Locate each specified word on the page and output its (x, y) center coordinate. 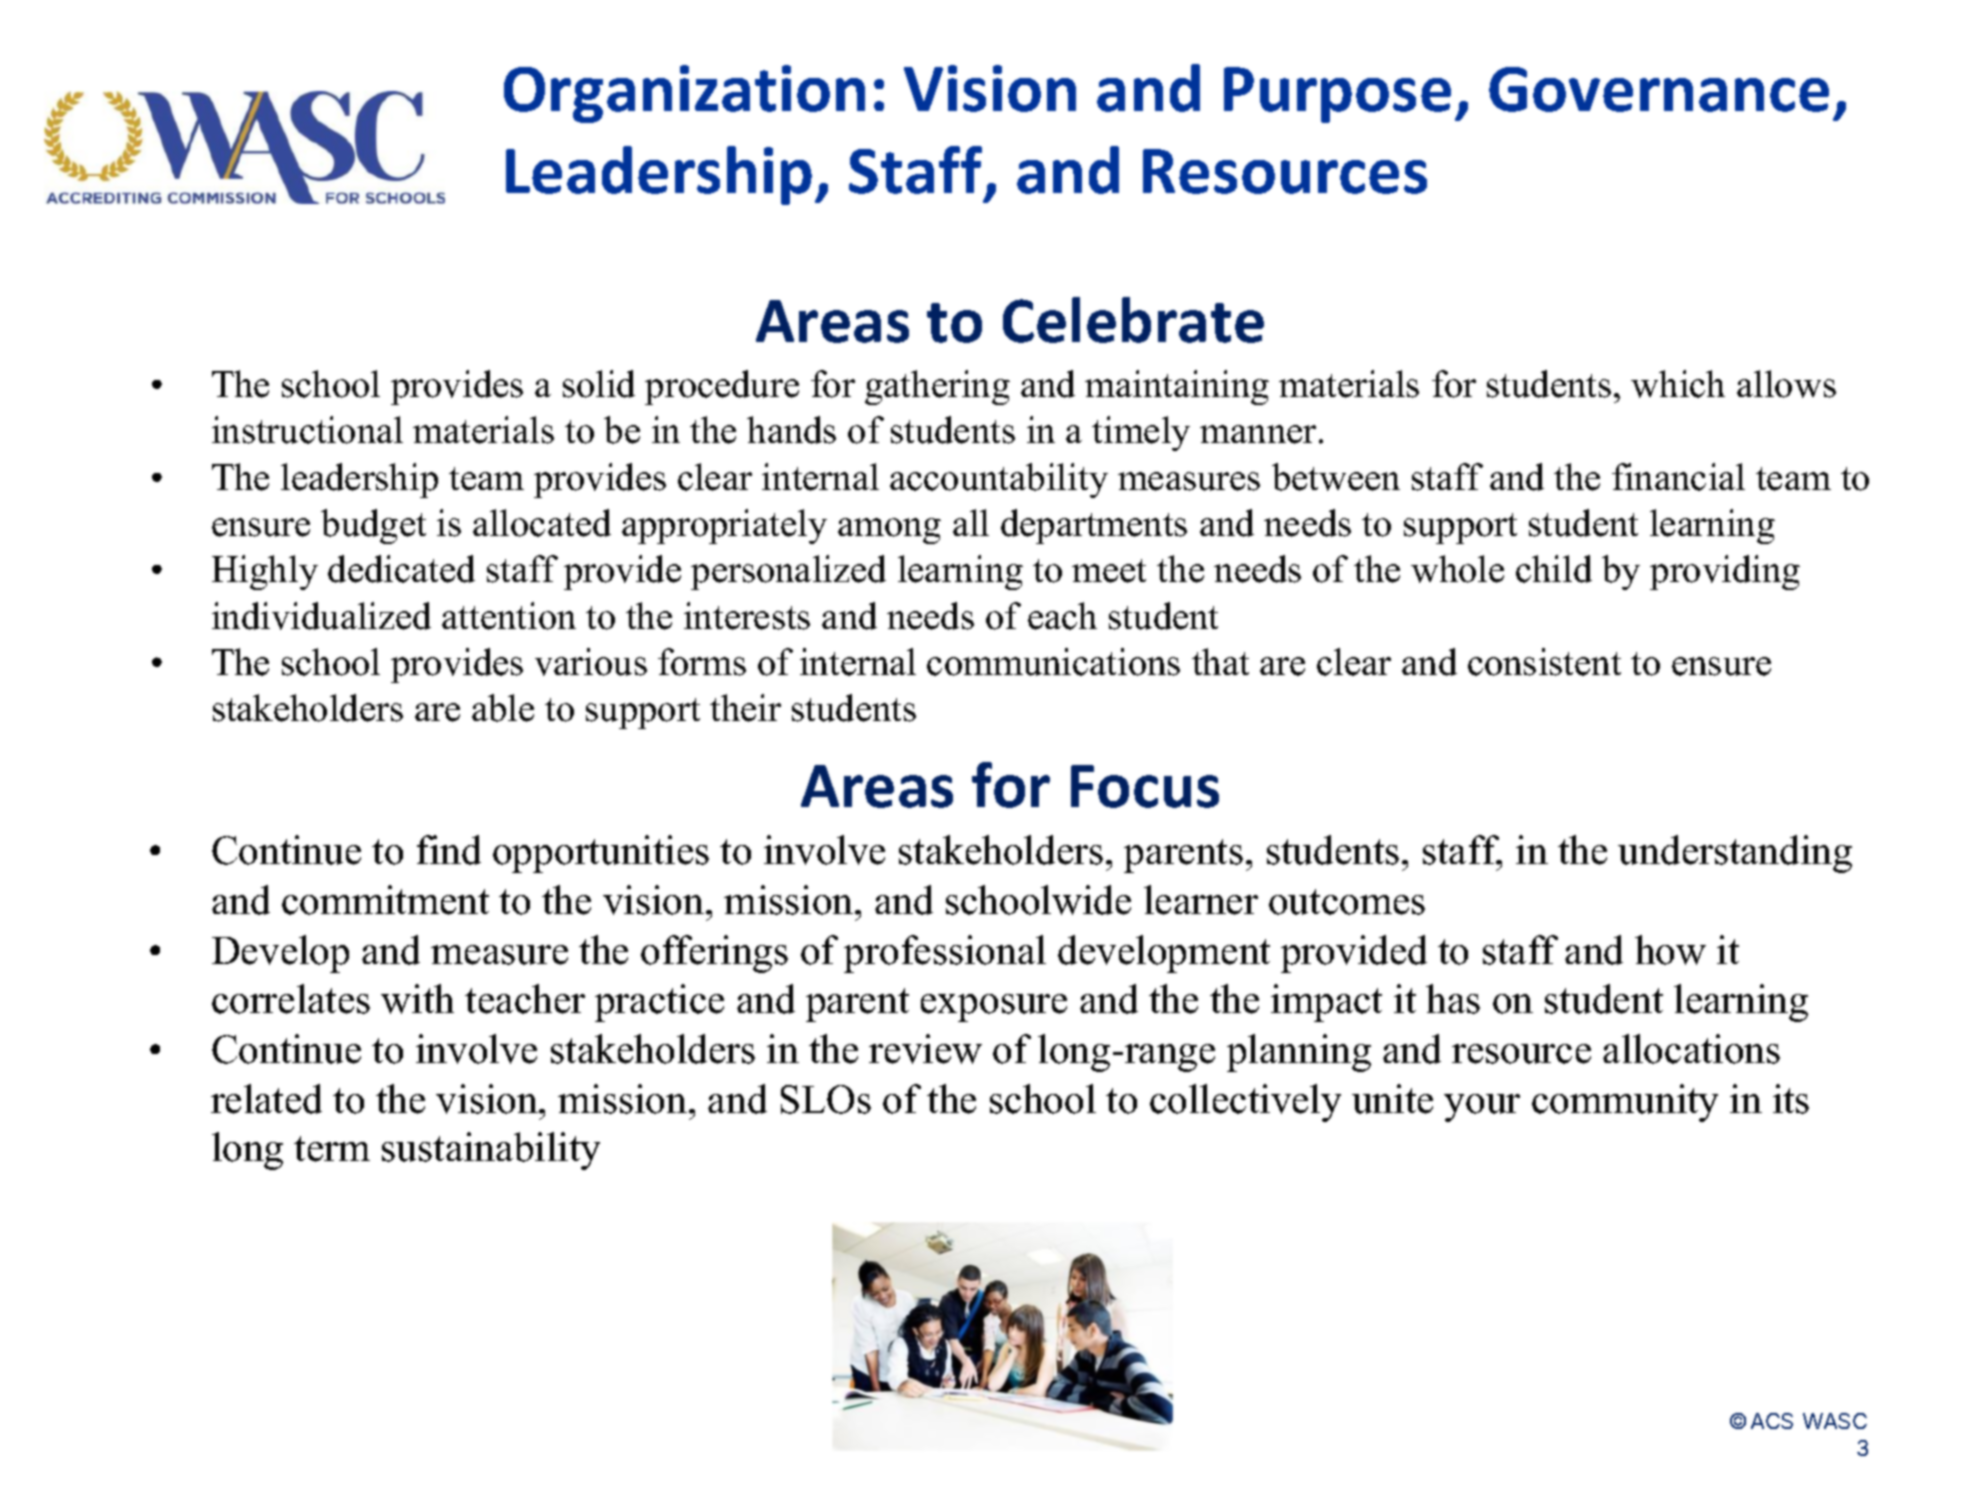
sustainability (491, 1151)
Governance (1659, 89)
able (503, 708)
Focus (1145, 786)
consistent (1544, 662)
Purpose (1337, 95)
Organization (684, 94)
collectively (1245, 1103)
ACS (1772, 1421)
